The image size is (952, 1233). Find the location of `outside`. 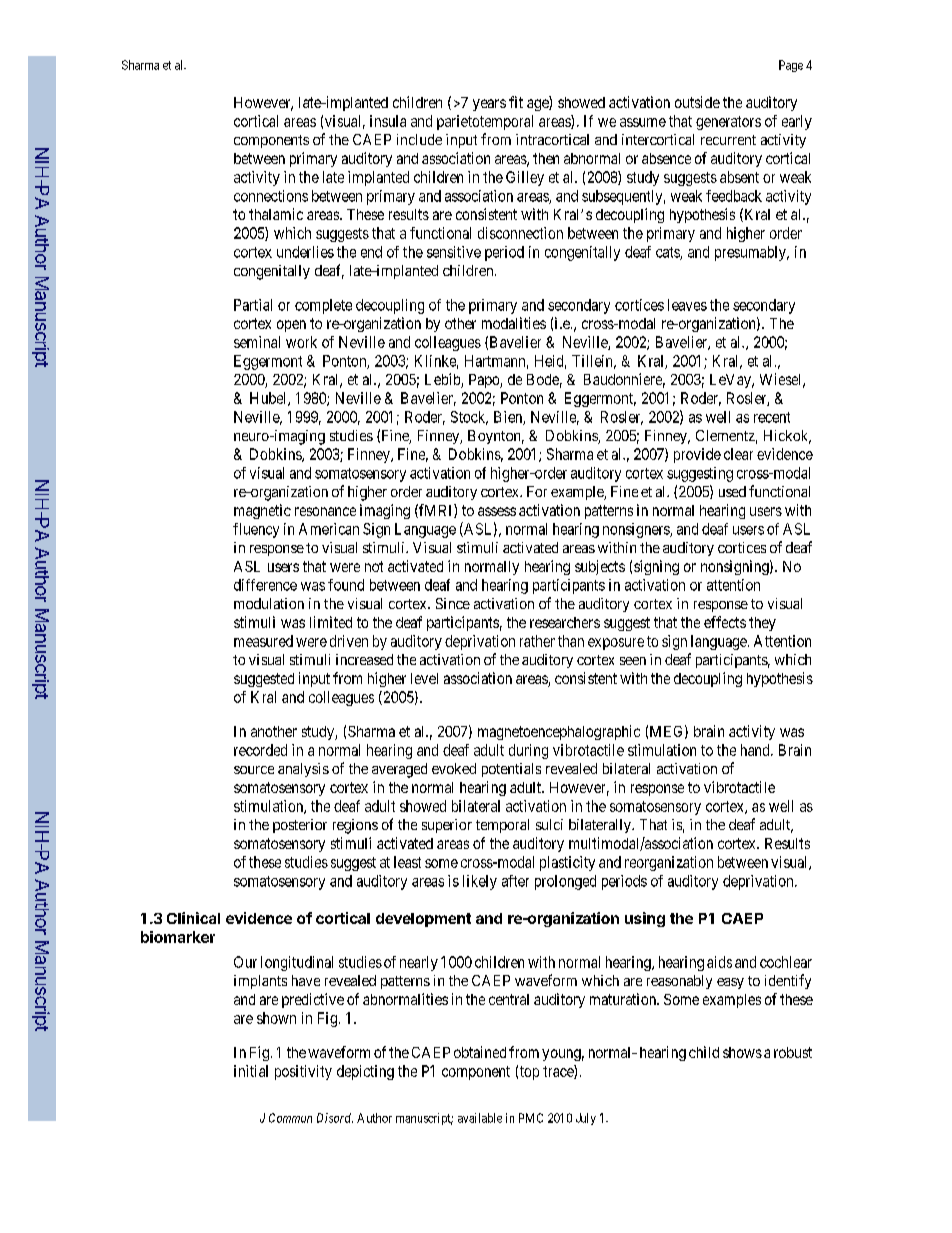

outside is located at coordinates (697, 102).
